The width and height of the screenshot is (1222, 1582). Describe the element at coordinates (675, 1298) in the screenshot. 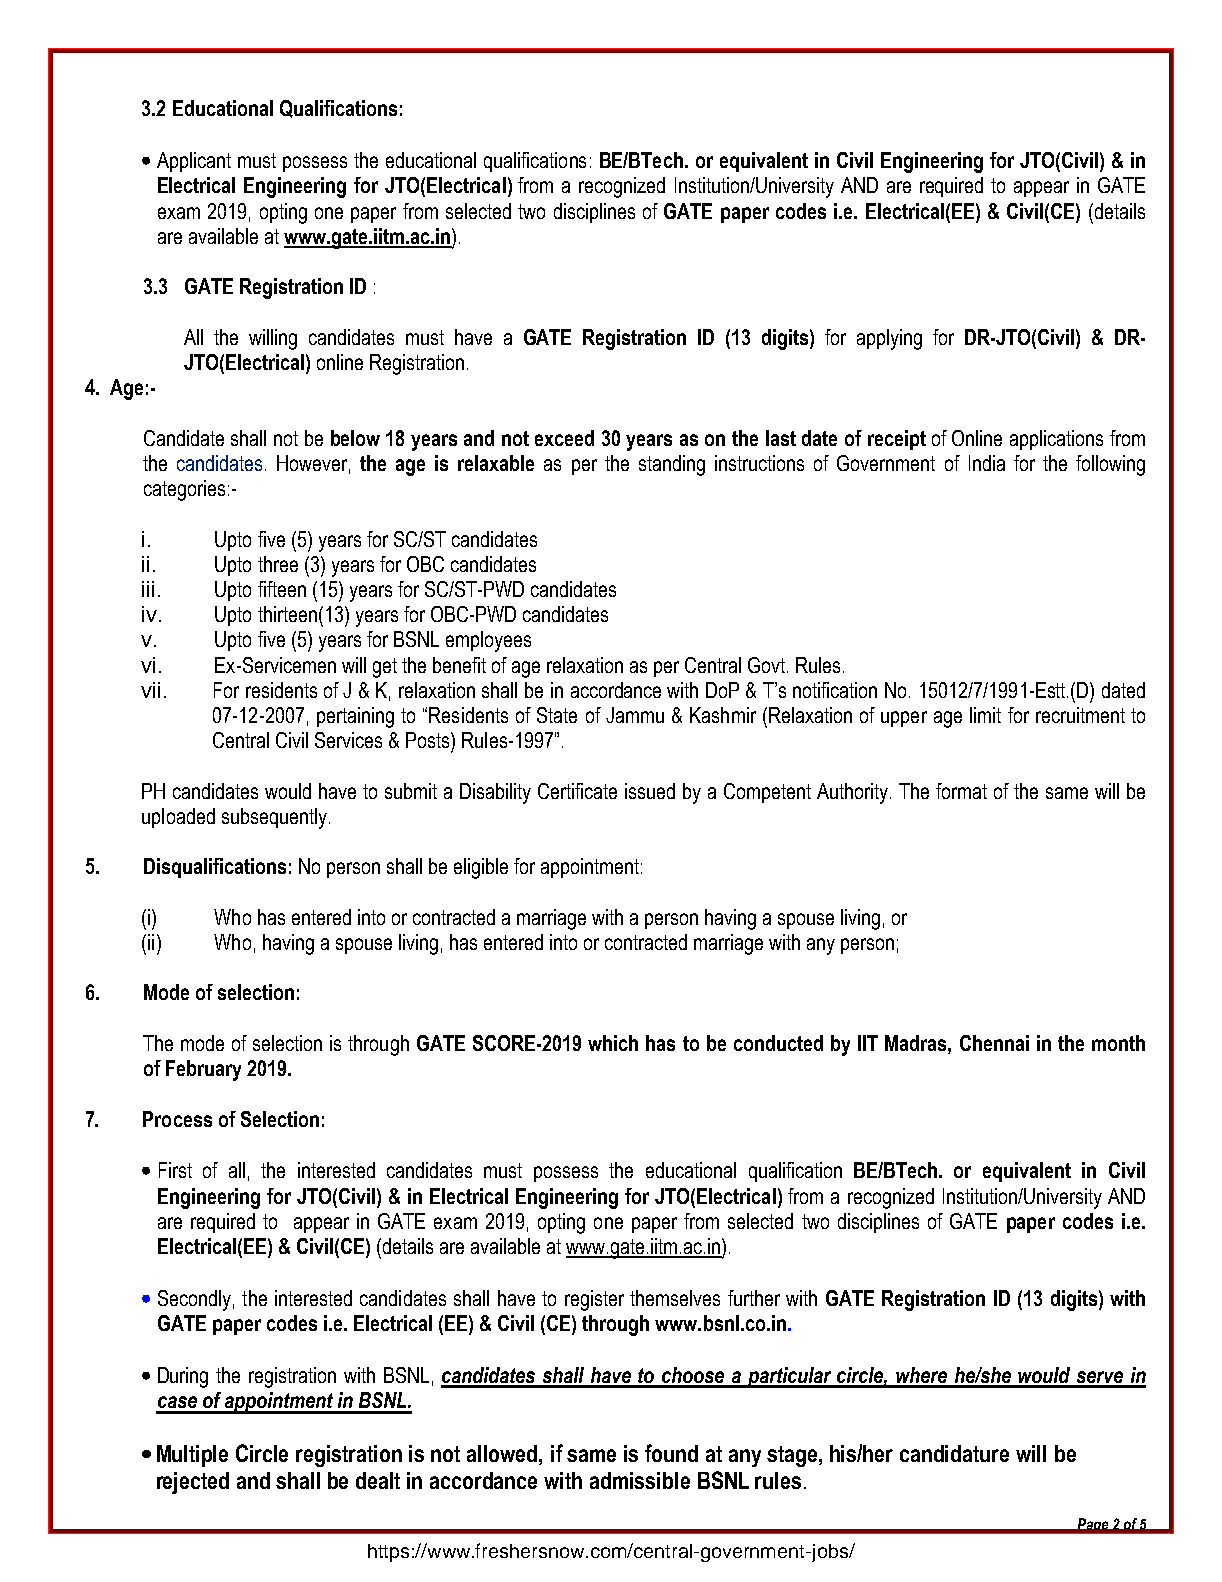

I see `themselves` at that location.
